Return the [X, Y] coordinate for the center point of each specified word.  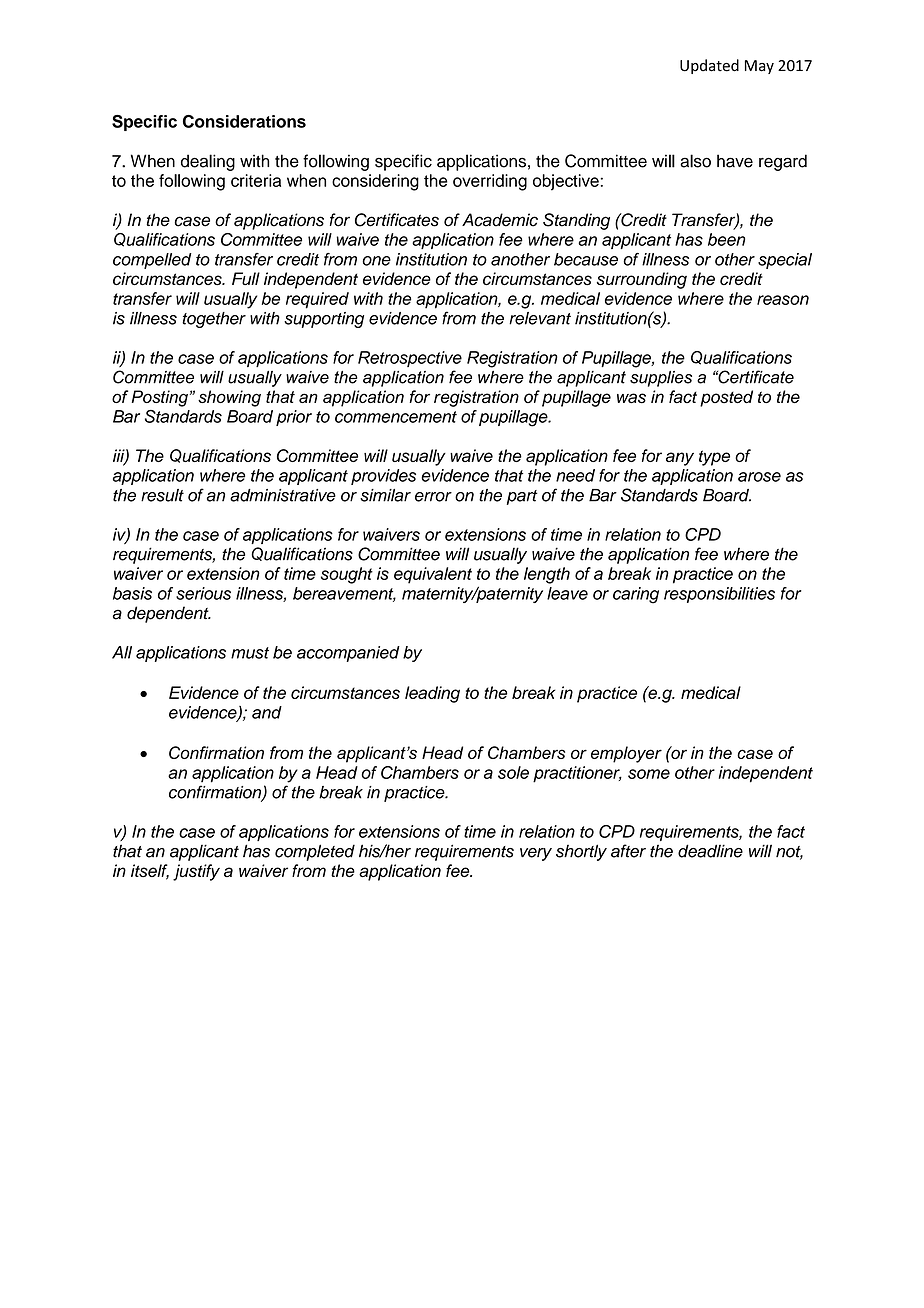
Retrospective [410, 359]
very [536, 854]
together [214, 320]
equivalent [433, 575]
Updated [709, 66]
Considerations [244, 121]
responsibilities [719, 595]
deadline [710, 851]
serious [203, 593]
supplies [661, 379]
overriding [490, 182]
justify [196, 872]
